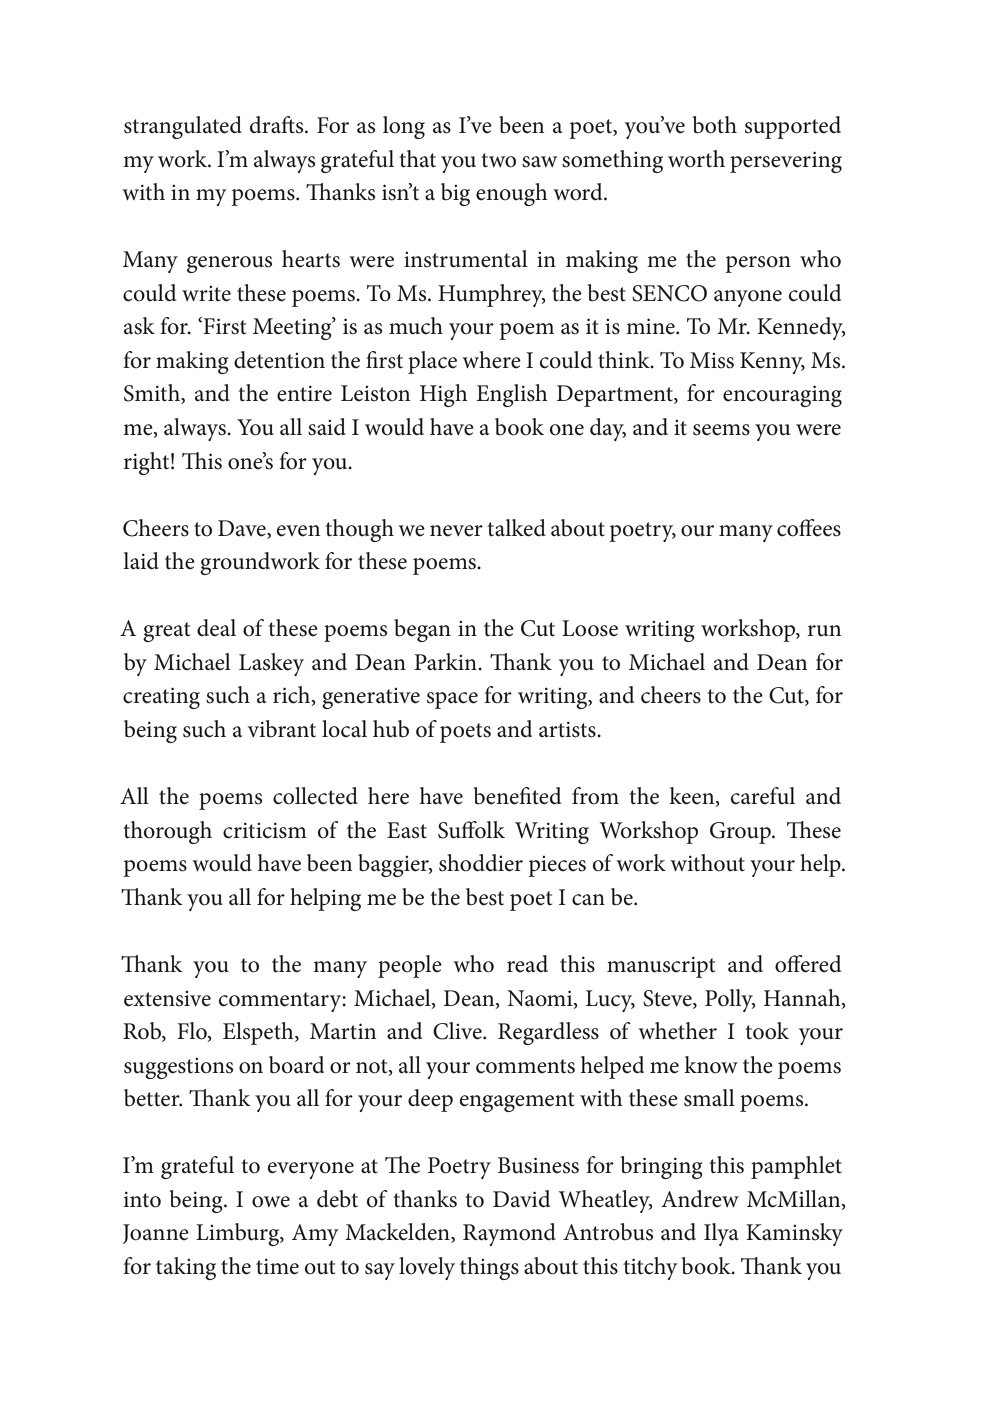  What do you see at coordinates (498, 160) in the page?
I see `two` at bounding box center [498, 160].
